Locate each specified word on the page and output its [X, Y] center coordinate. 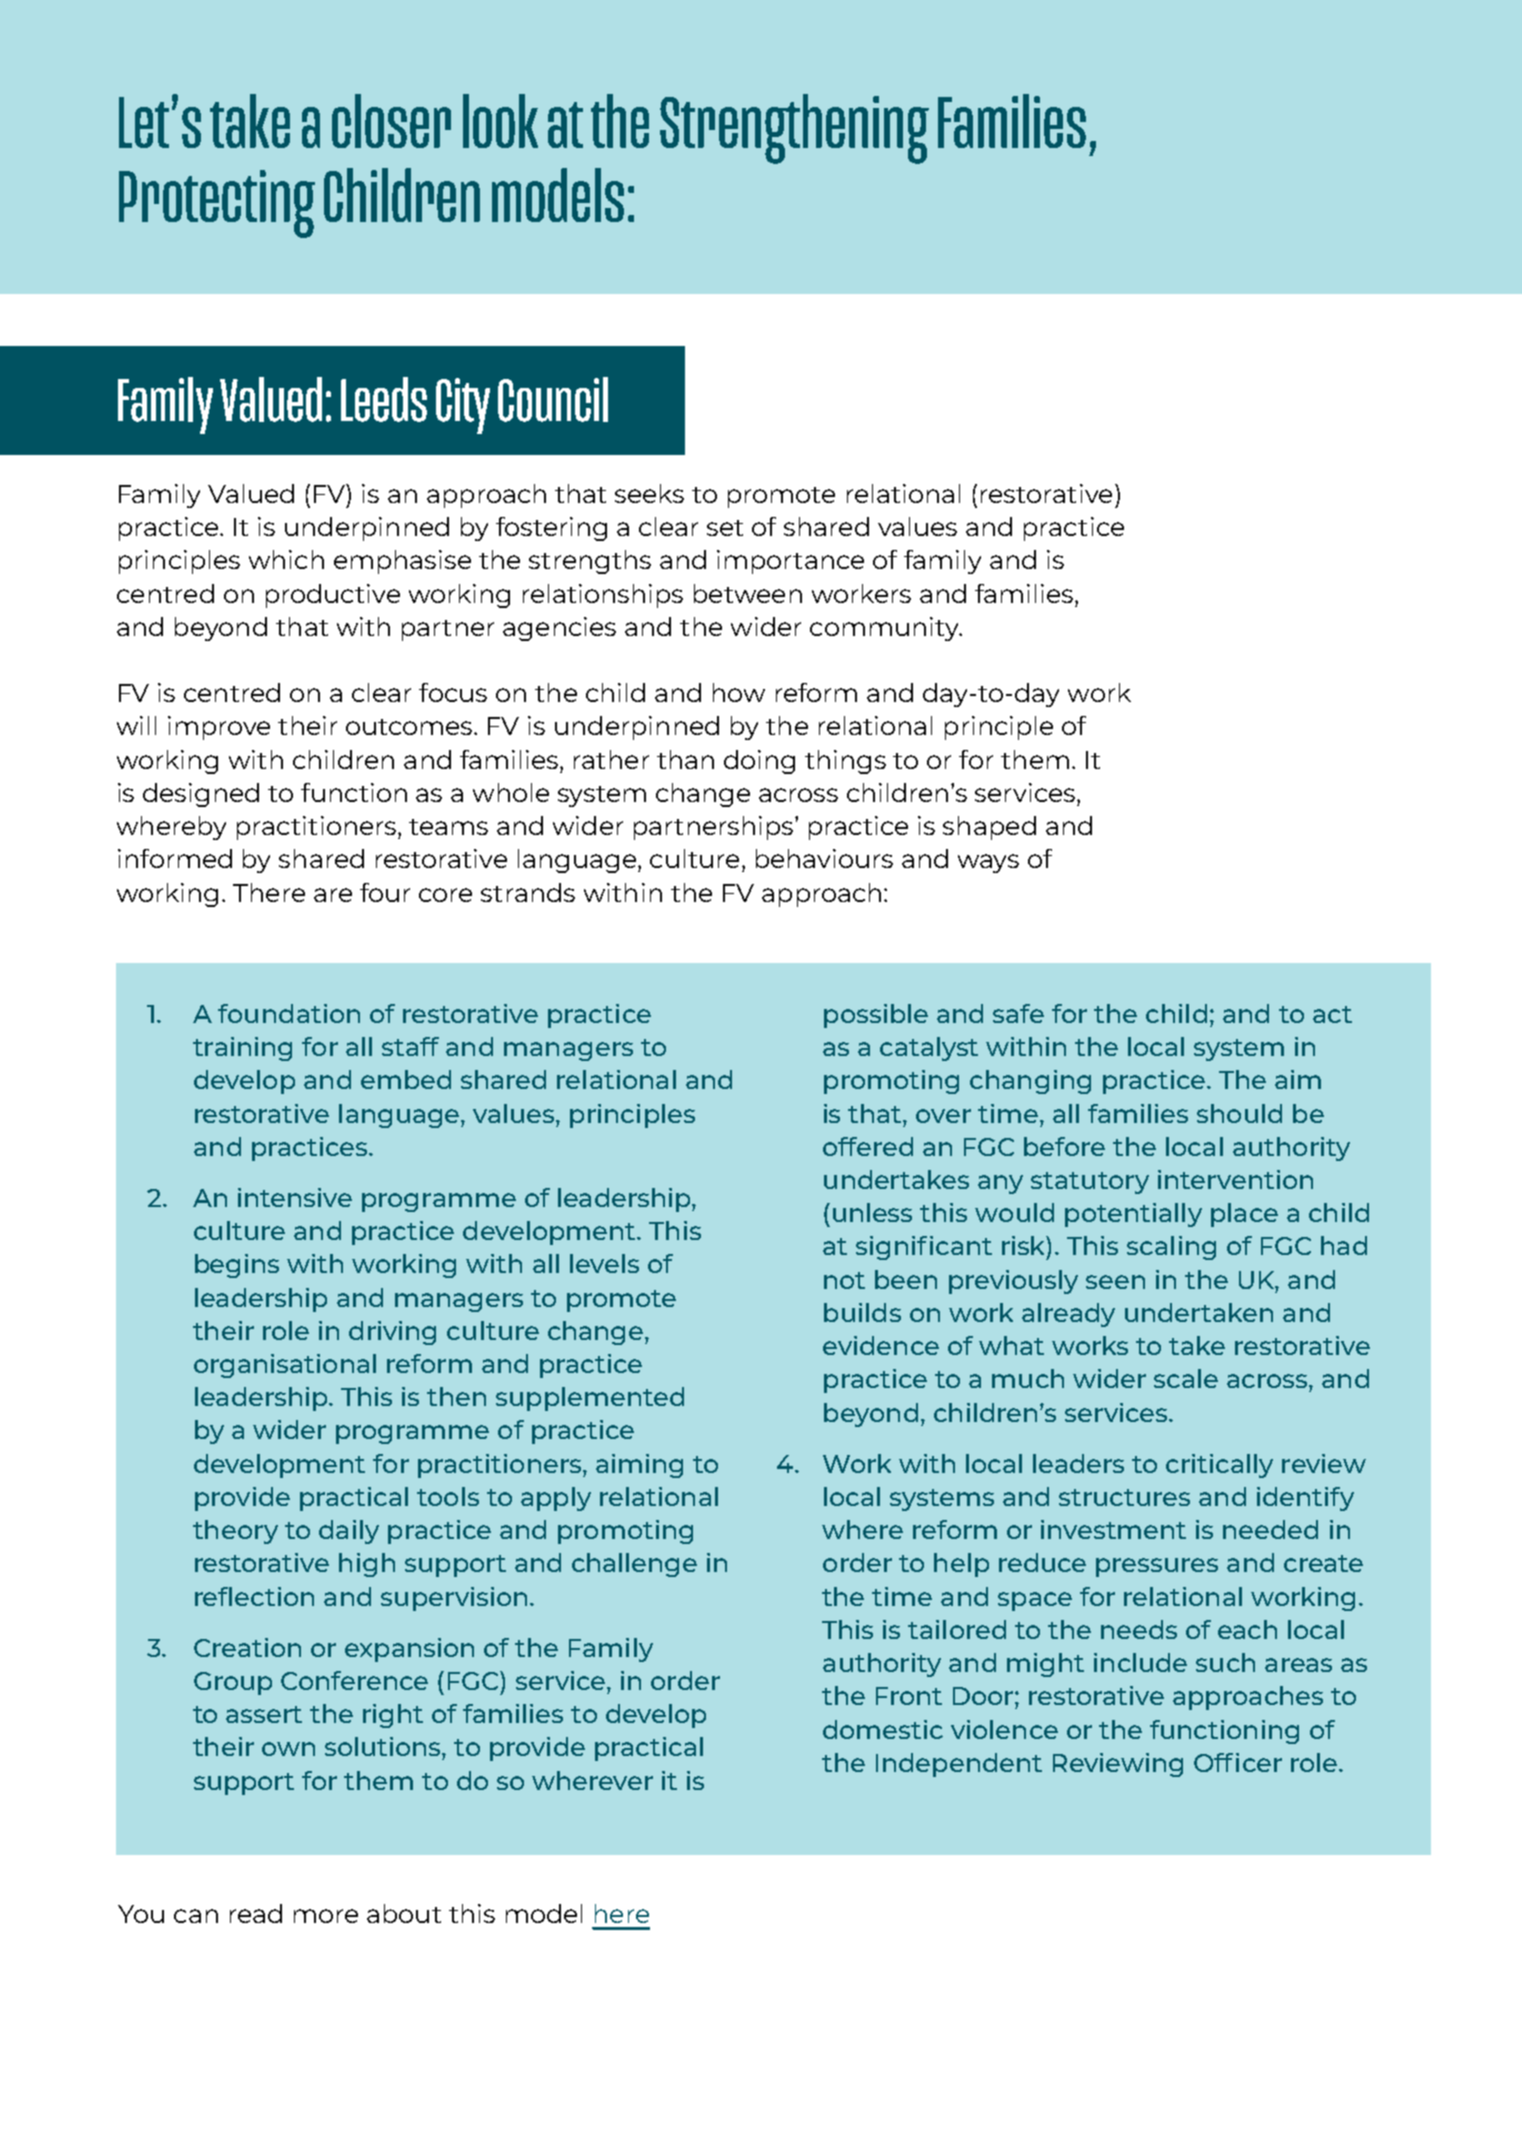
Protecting [217, 204]
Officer [1238, 1762]
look [500, 121]
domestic [883, 1729]
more [326, 1916]
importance [790, 562]
